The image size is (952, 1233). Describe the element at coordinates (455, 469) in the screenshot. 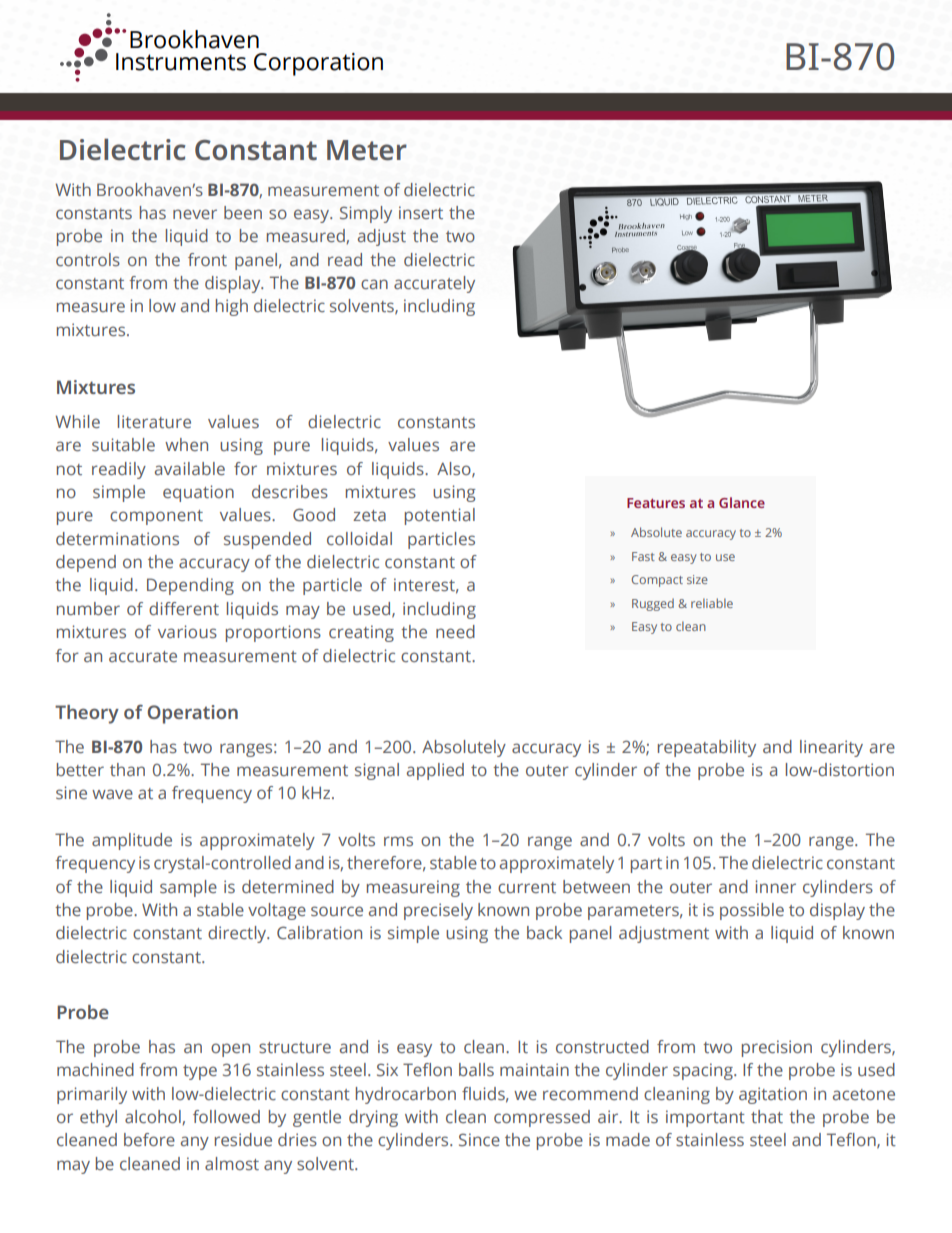

I see `Also` at that location.
